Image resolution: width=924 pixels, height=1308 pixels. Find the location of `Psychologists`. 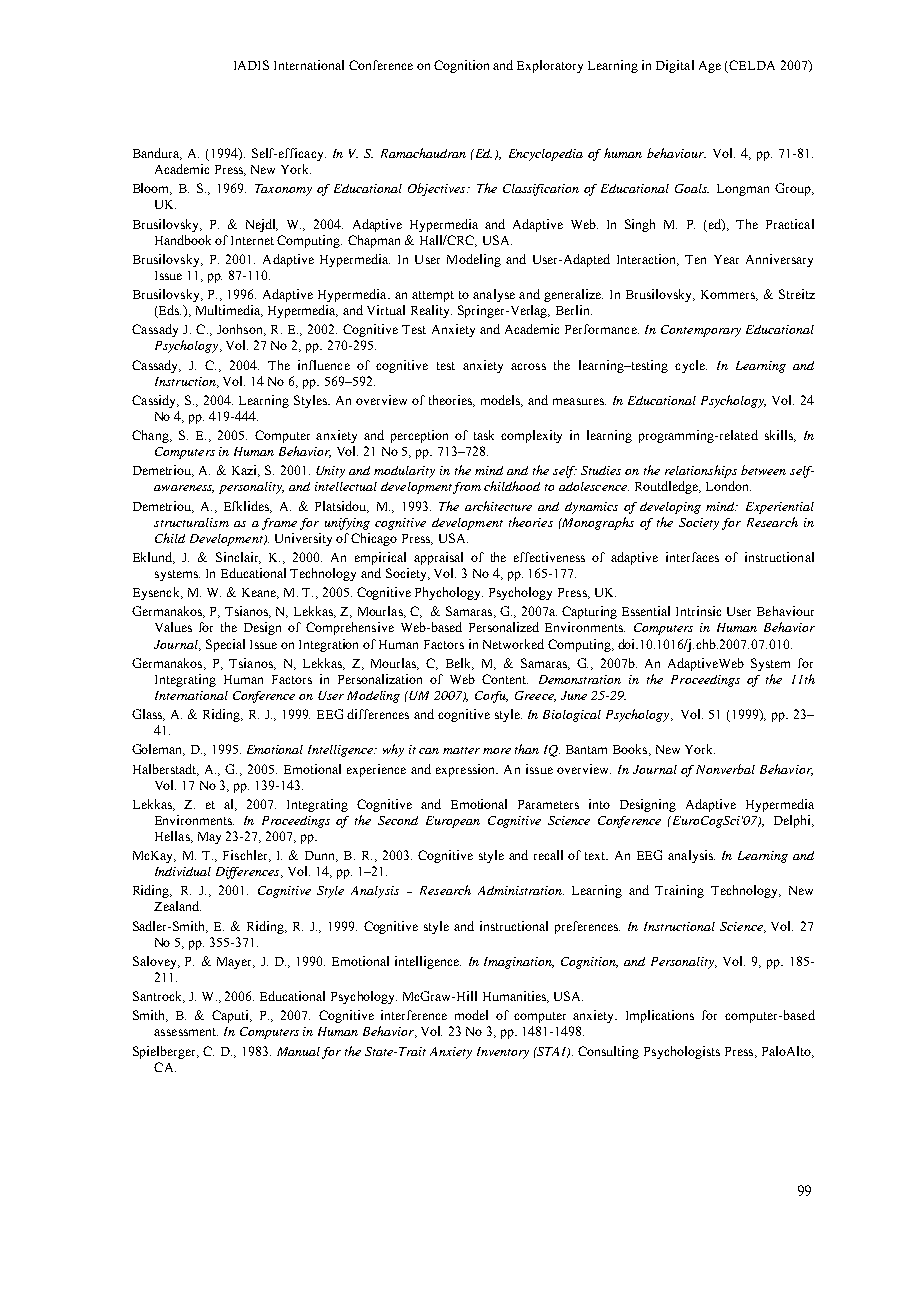

Psychologists is located at coordinates (682, 1052).
